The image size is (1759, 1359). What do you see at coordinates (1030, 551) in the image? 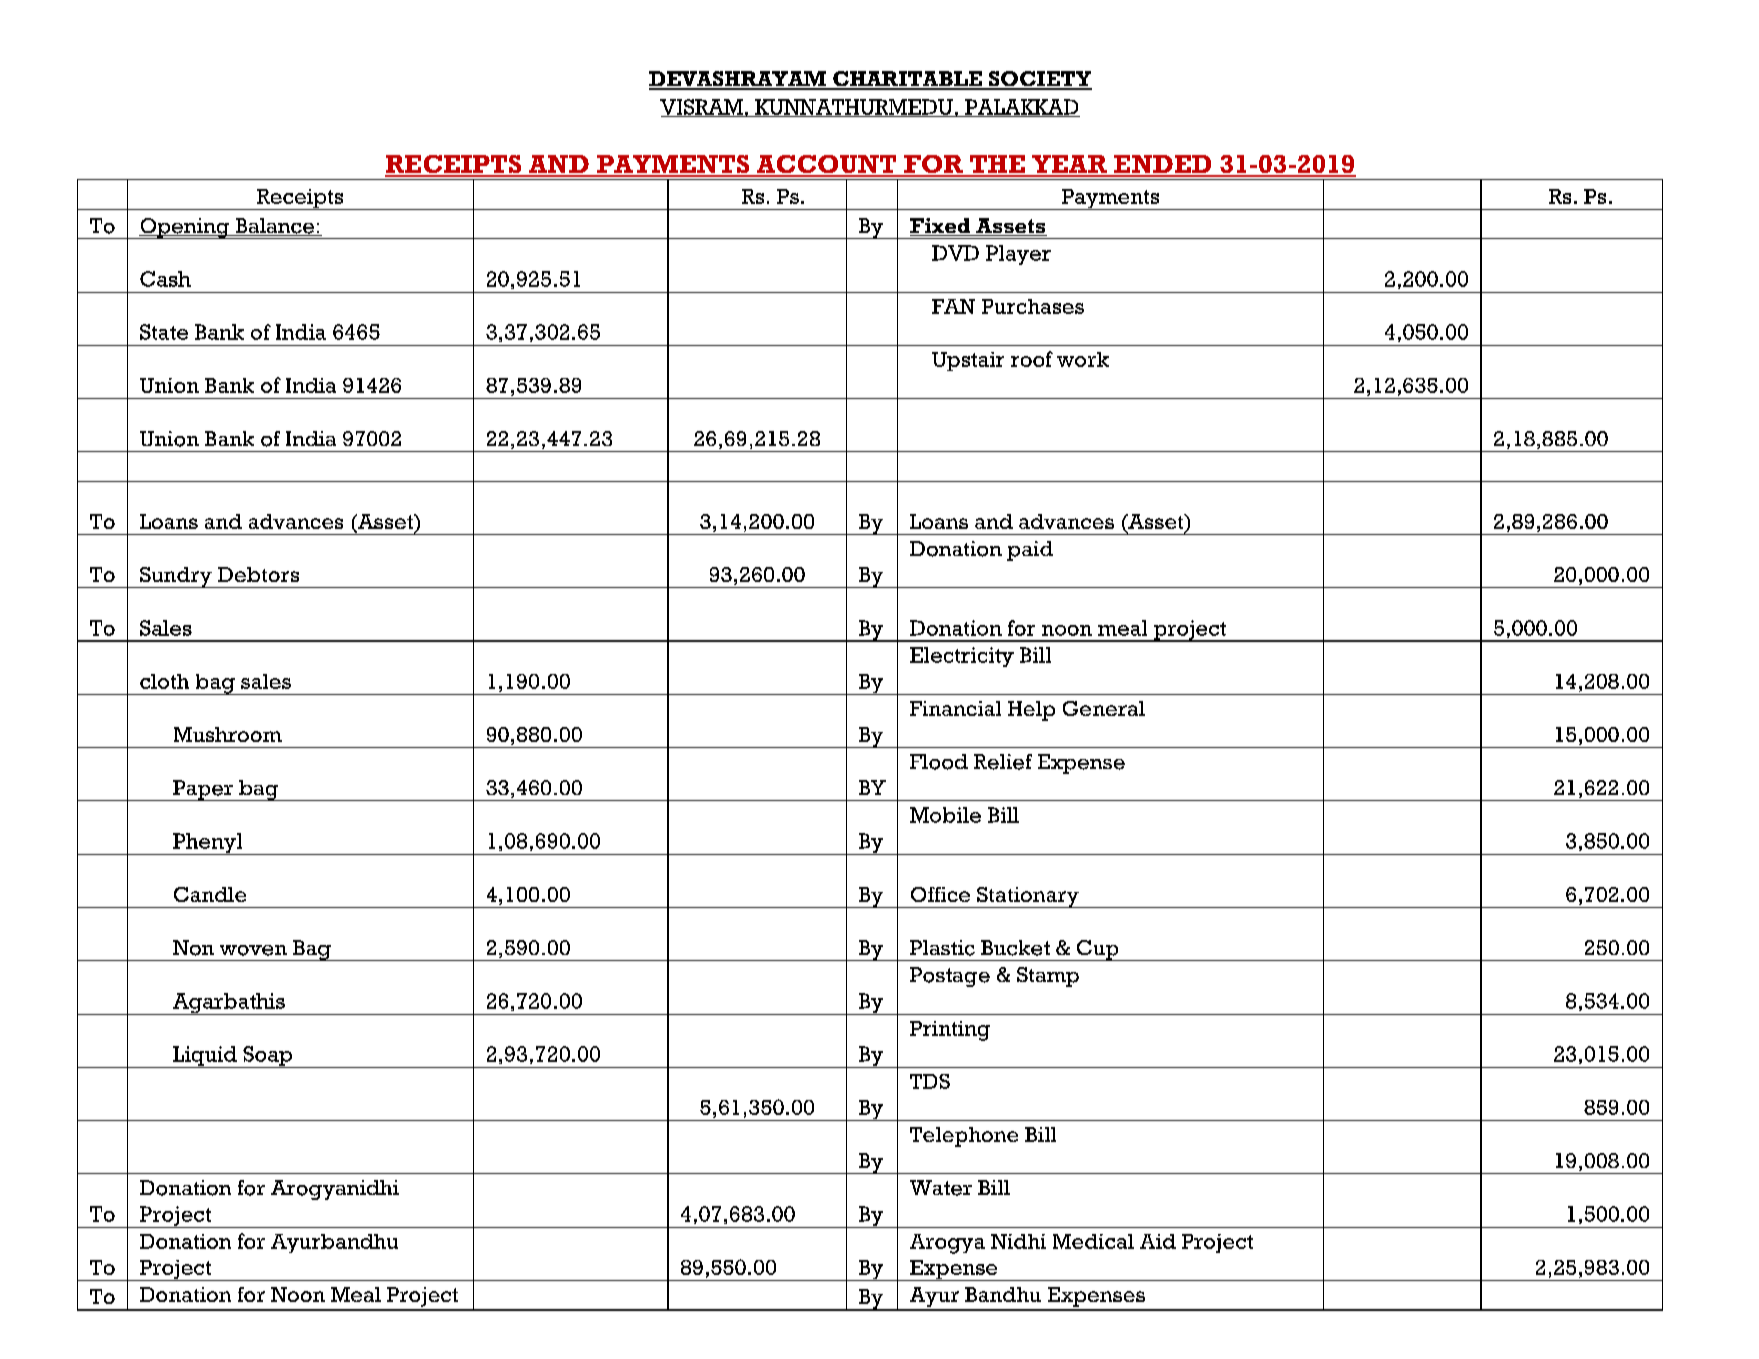
I see `paid` at bounding box center [1030, 551].
